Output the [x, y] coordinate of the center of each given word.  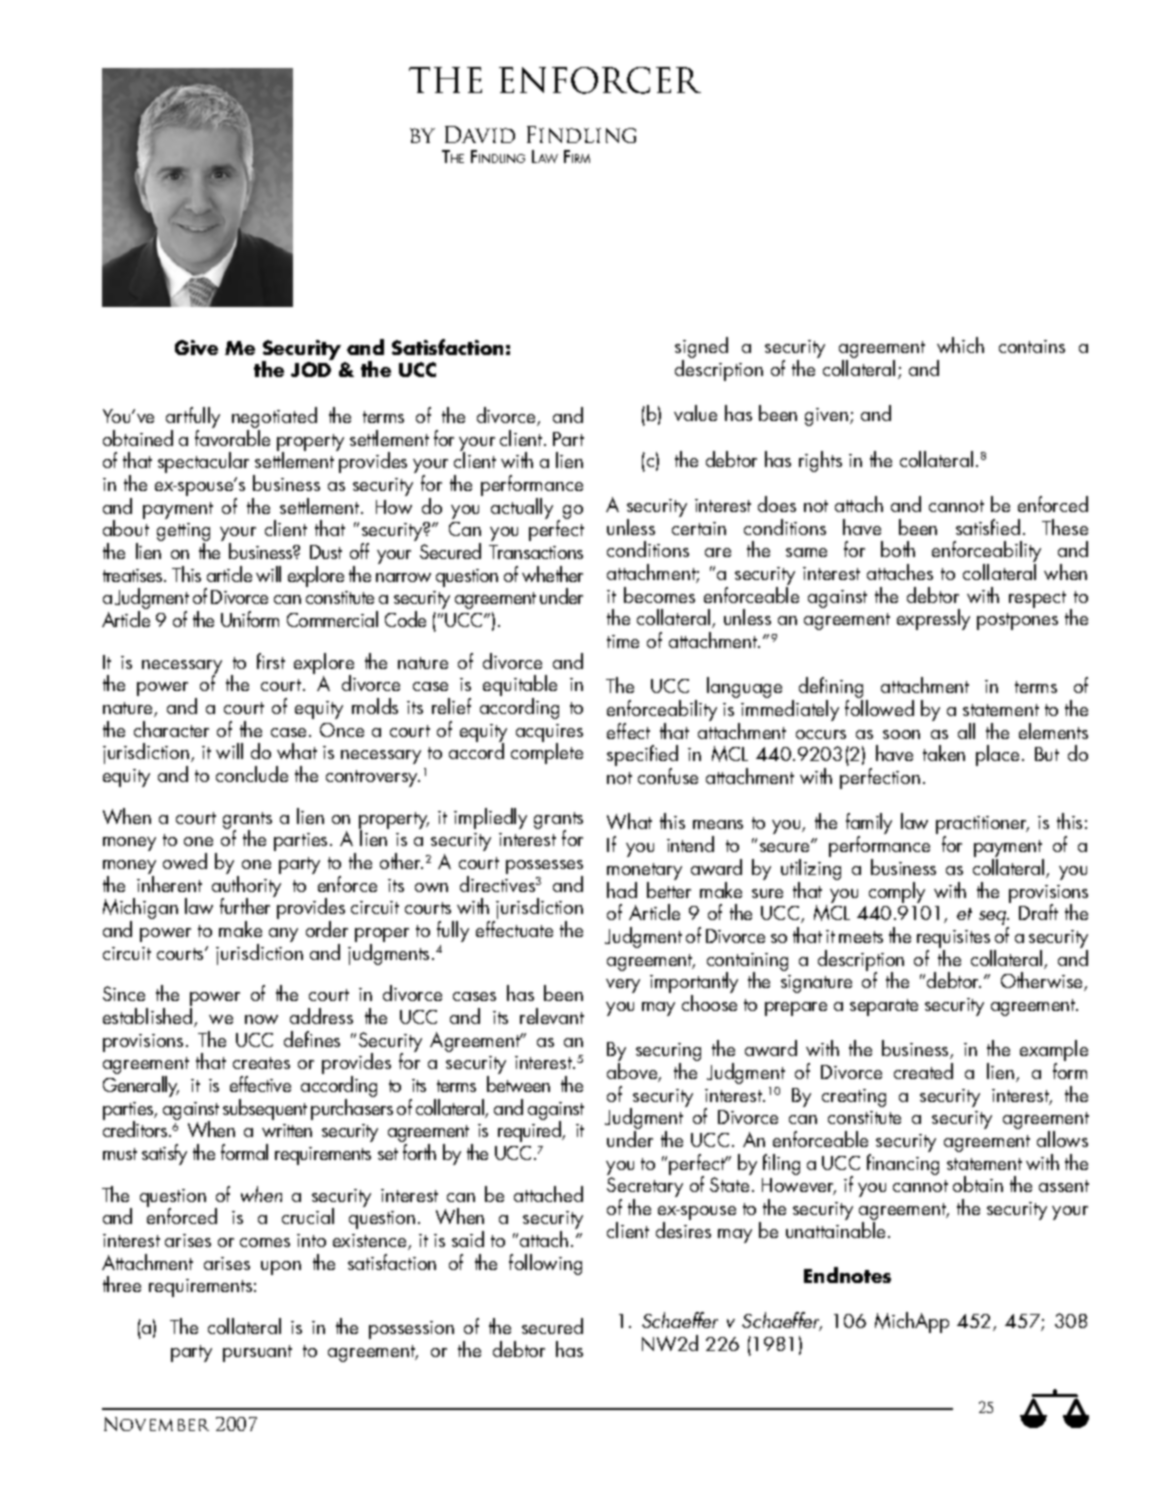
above [633, 1072]
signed [701, 349]
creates [261, 1063]
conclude [252, 774]
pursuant [257, 1353]
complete [547, 753]
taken [944, 753]
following [545, 1264]
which [960, 345]
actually [522, 508]
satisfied [988, 527]
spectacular [203, 462]
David [480, 134]
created [923, 1071]
